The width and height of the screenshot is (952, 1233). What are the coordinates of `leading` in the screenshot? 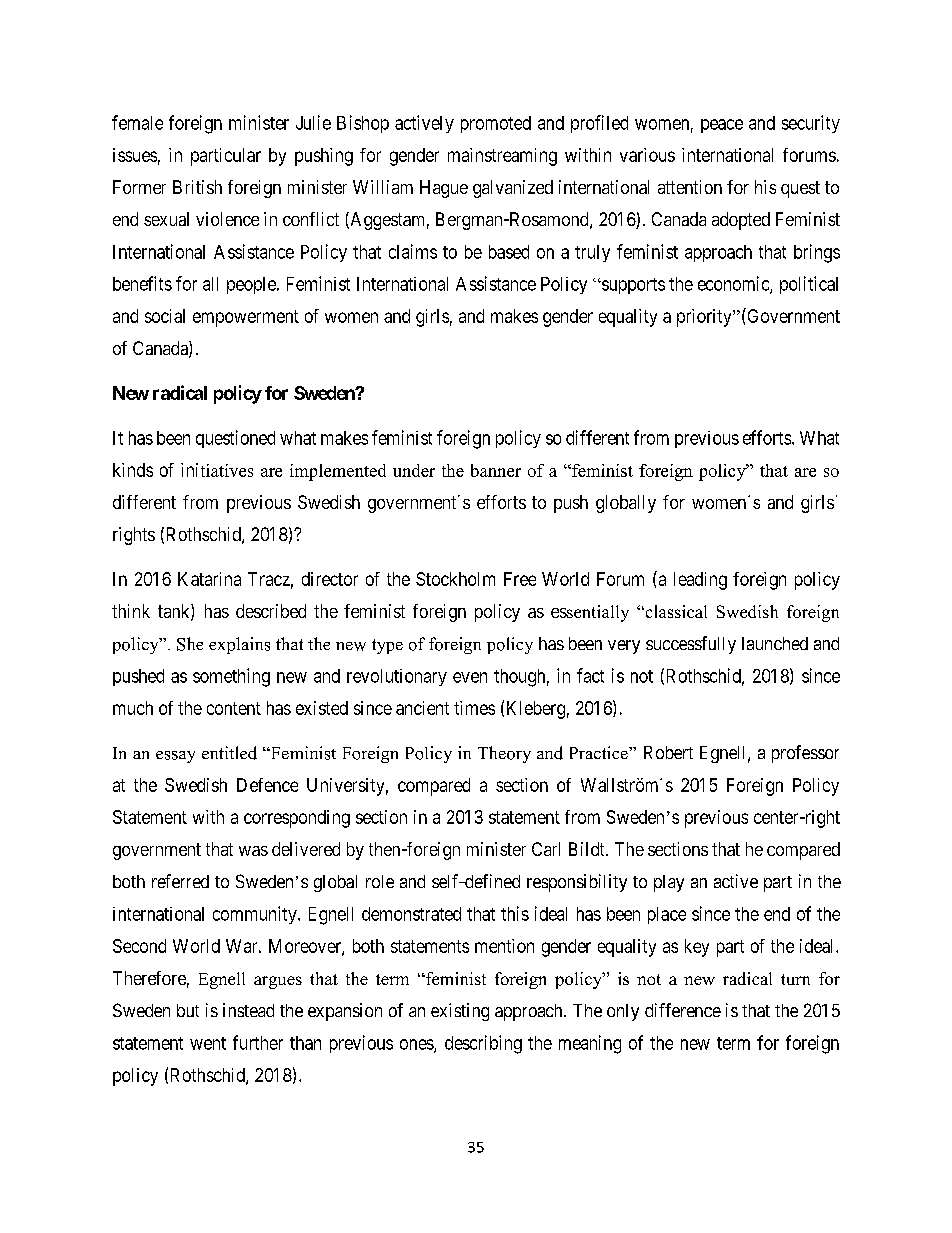 It's located at (700, 581).
